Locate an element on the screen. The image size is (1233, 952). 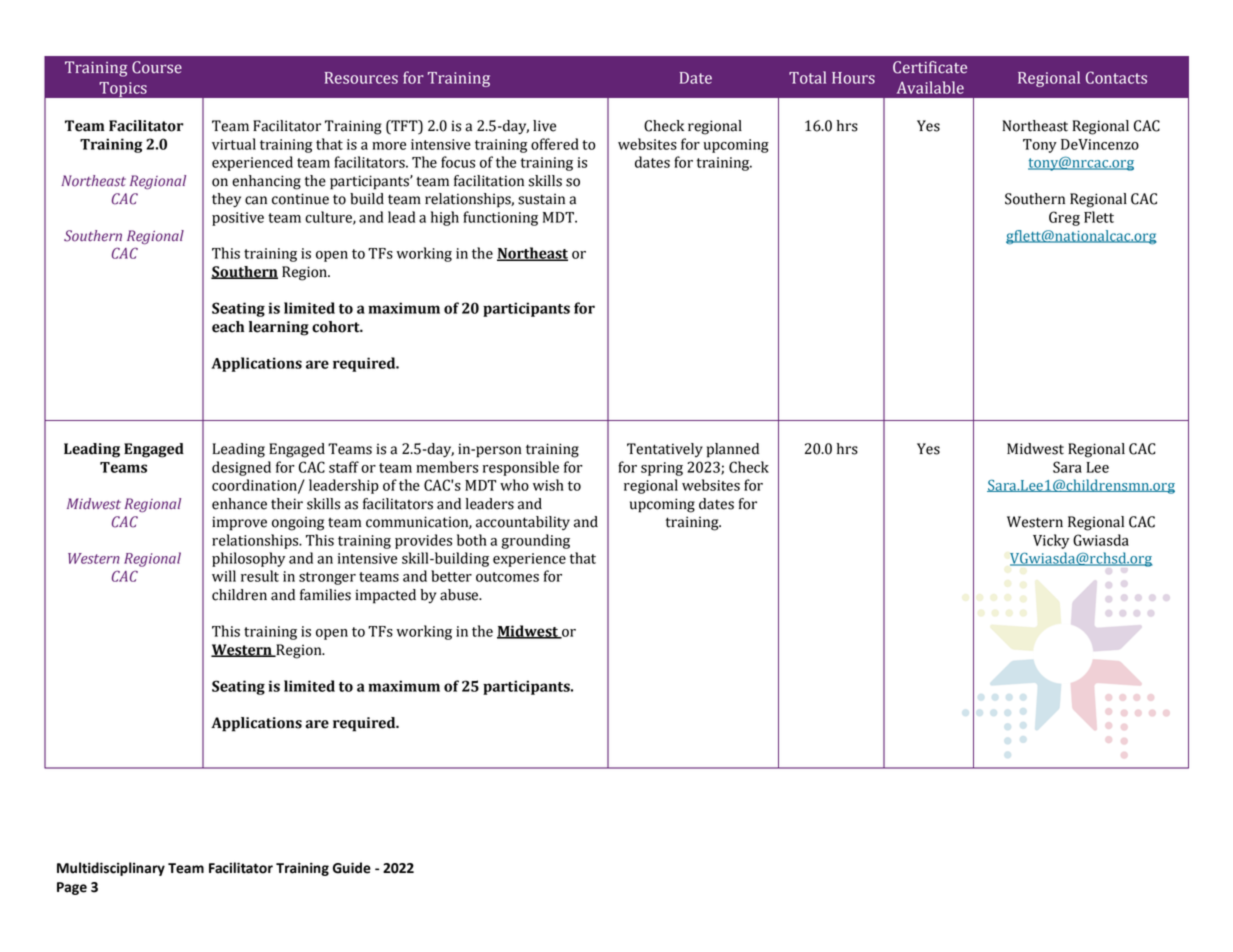
will is located at coordinates (224, 576).
